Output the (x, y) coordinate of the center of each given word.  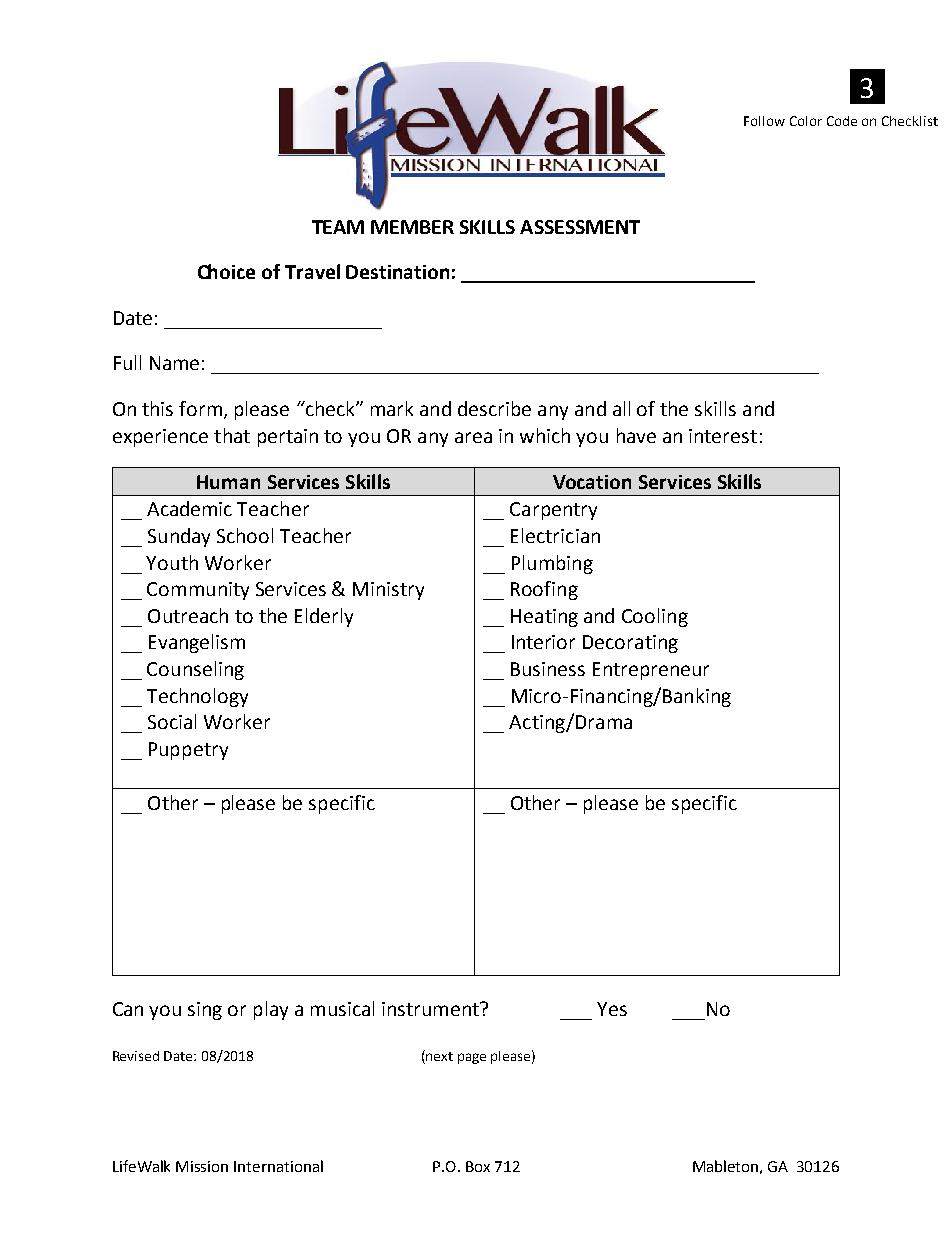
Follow (764, 121)
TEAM (338, 227)
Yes (612, 1009)
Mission (202, 1166)
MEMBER (412, 227)
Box (478, 1166)
